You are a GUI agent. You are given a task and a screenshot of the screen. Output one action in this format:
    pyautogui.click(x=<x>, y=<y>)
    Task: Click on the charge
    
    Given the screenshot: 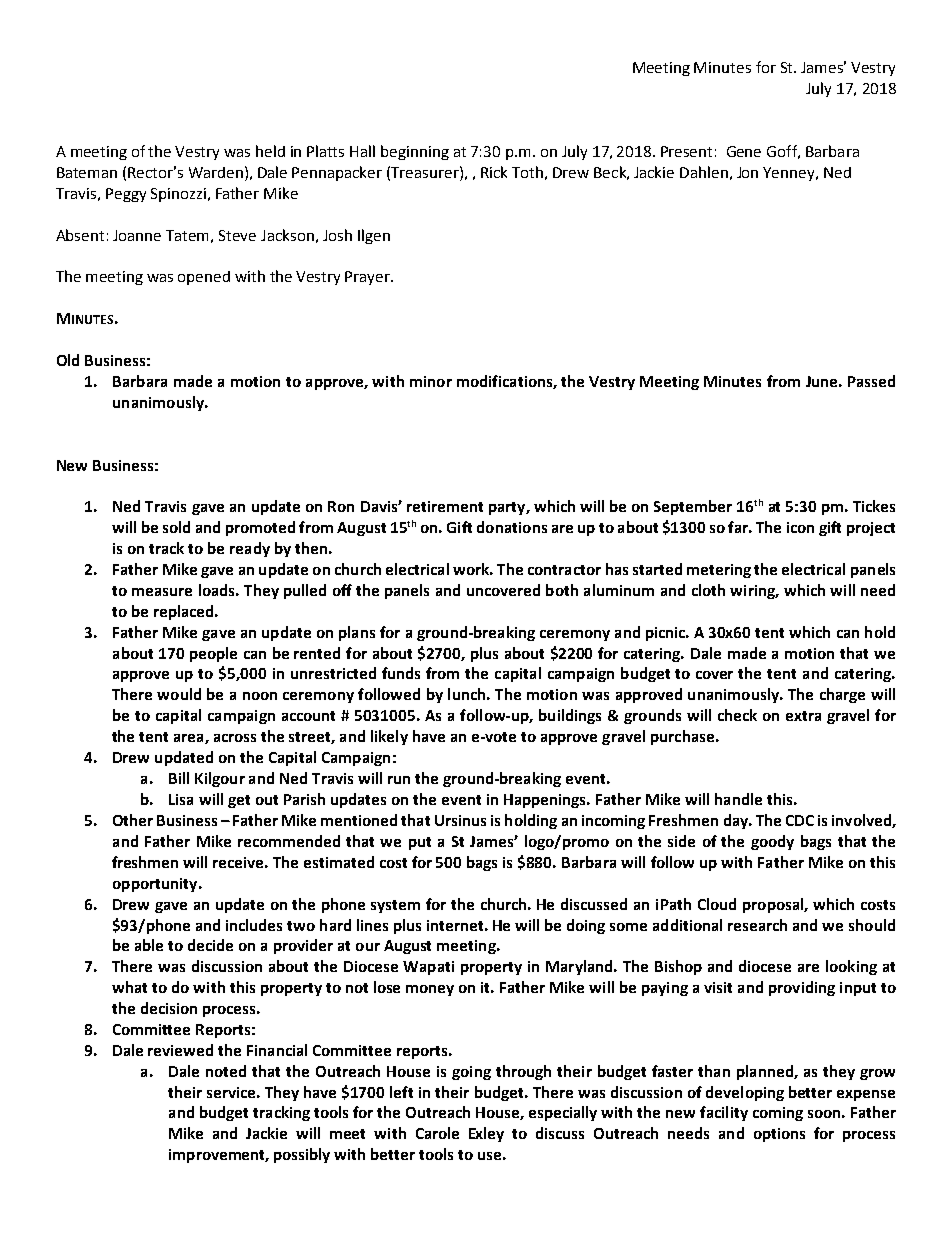 What is the action you would take?
    pyautogui.click(x=842, y=695)
